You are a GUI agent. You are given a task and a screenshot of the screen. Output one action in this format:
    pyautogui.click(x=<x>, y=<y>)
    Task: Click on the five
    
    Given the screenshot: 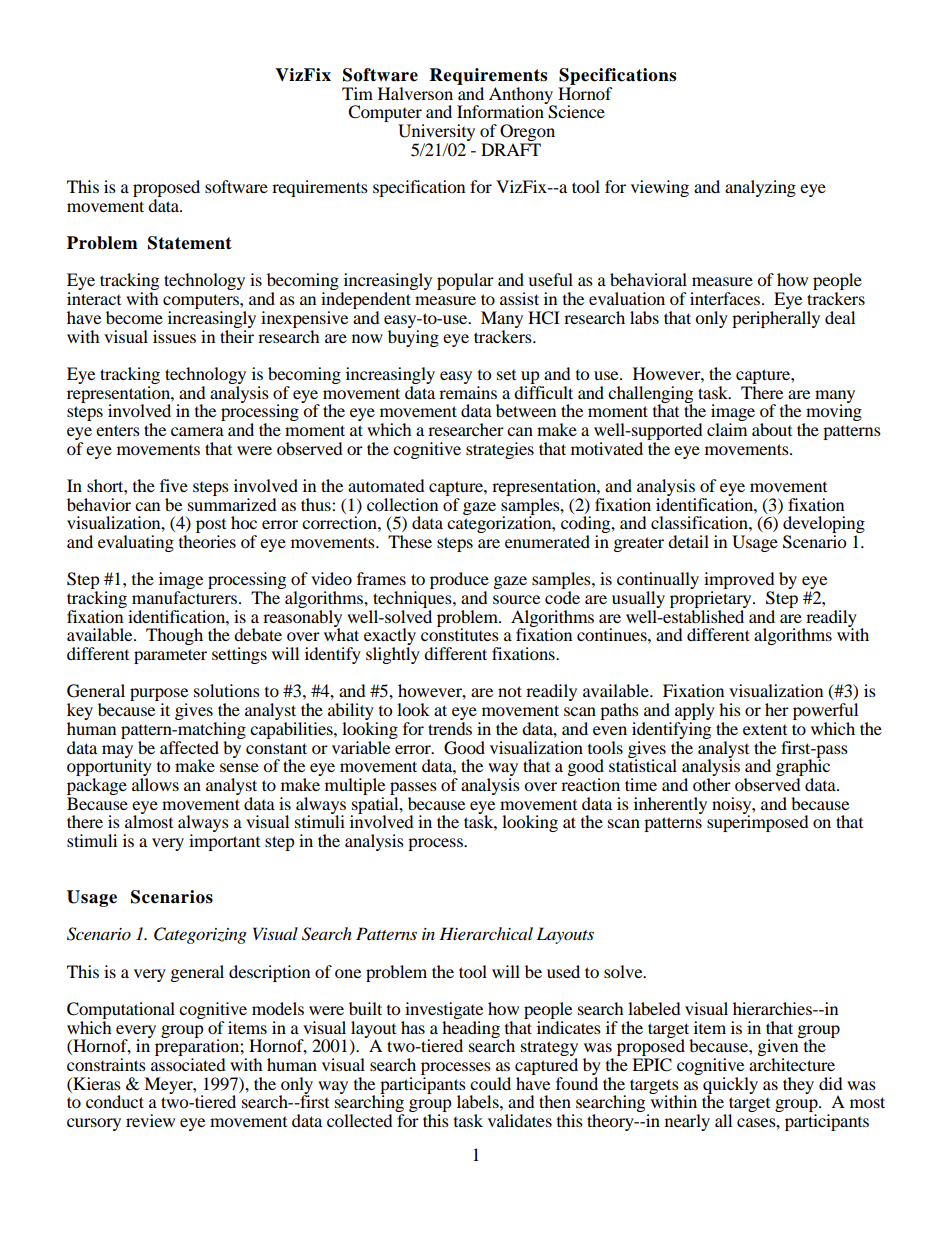 What is the action you would take?
    pyautogui.click(x=174, y=485)
